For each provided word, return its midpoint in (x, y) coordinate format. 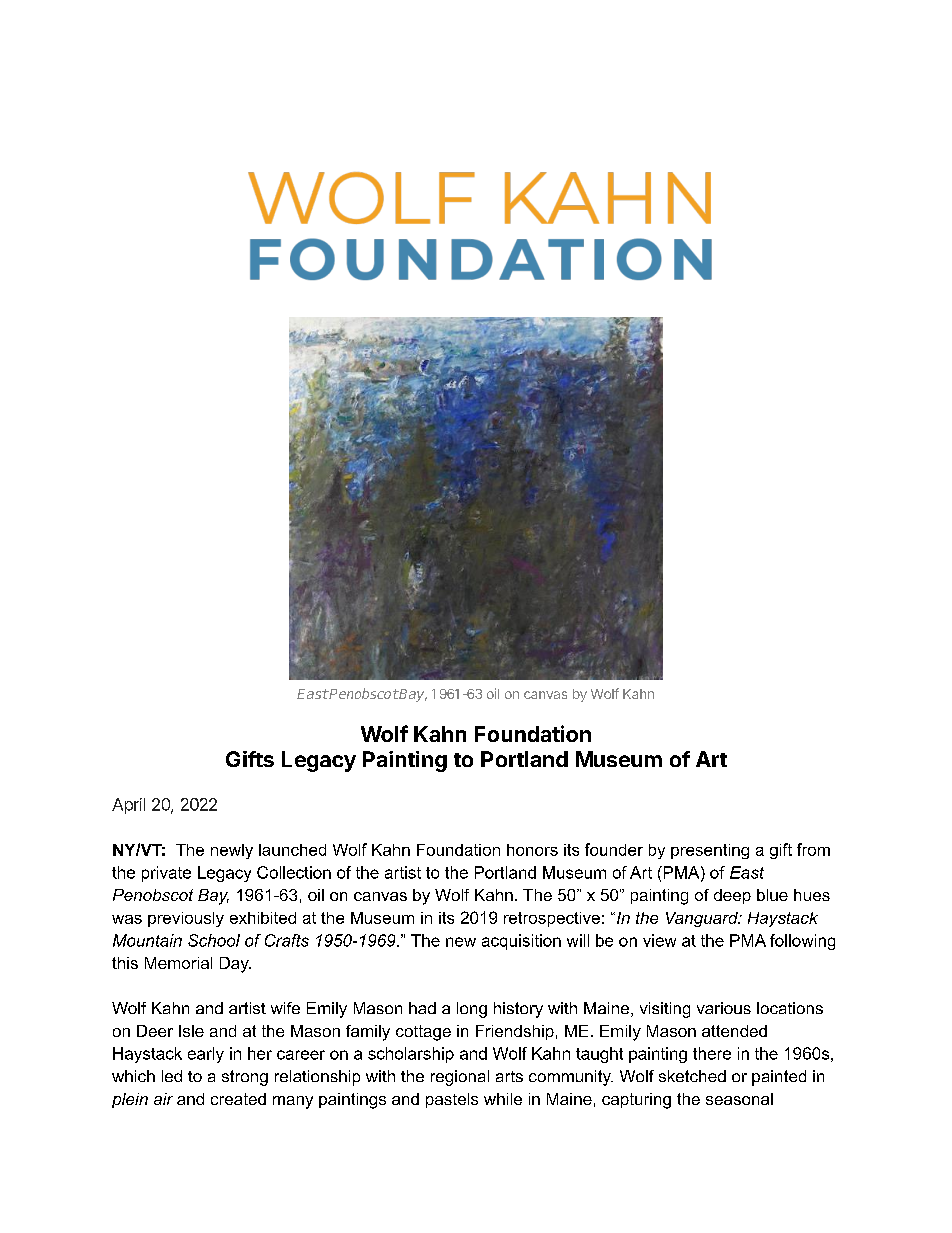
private (166, 874)
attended (734, 1031)
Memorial (178, 963)
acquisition (521, 942)
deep (732, 896)
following (802, 942)
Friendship (515, 1032)
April (128, 806)
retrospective (552, 919)
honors (532, 850)
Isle (191, 1031)
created (238, 1099)
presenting (710, 851)
